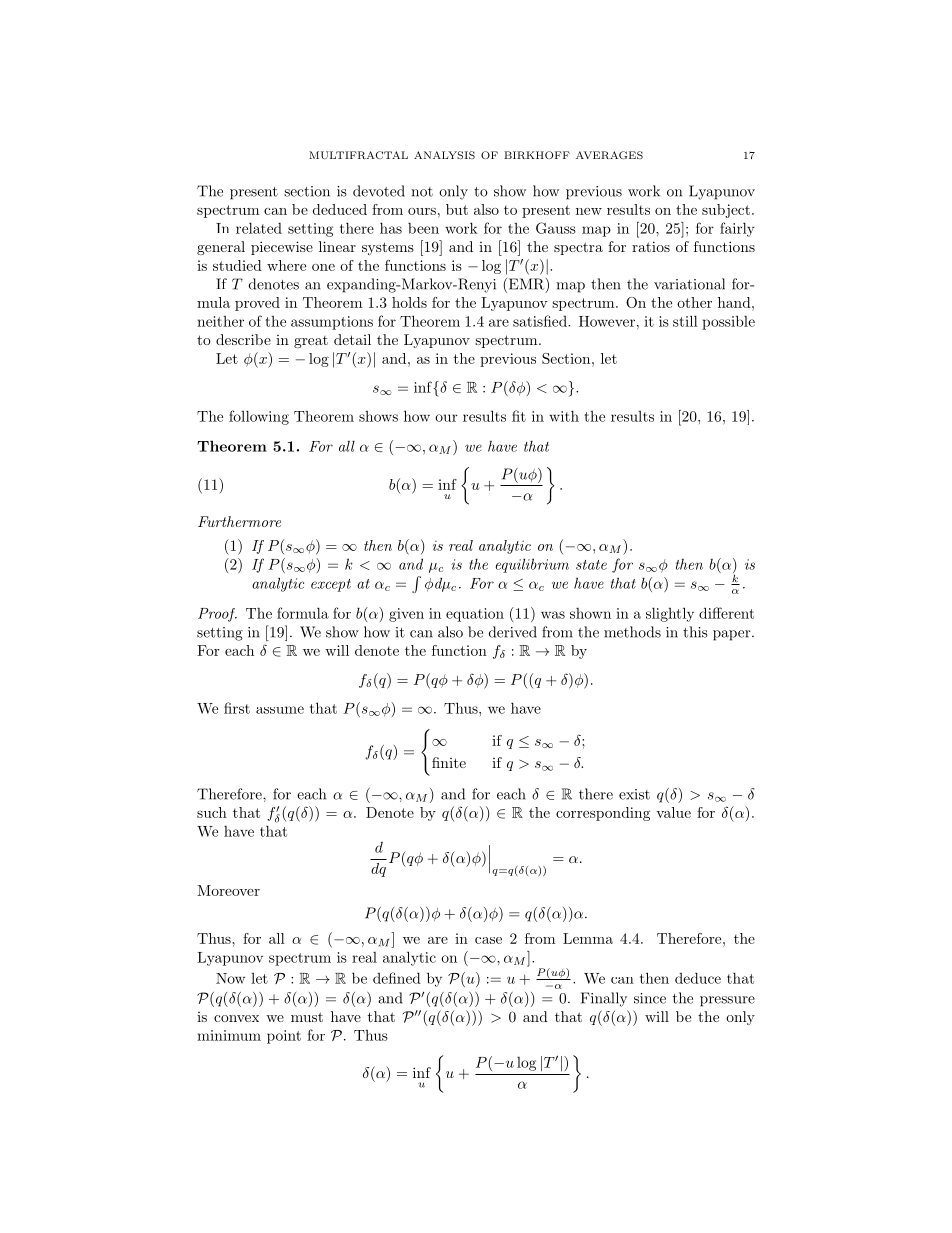 The height and width of the screenshot is (1233, 952). Describe the element at coordinates (284, 1037) in the screenshot. I see `point` at that location.
